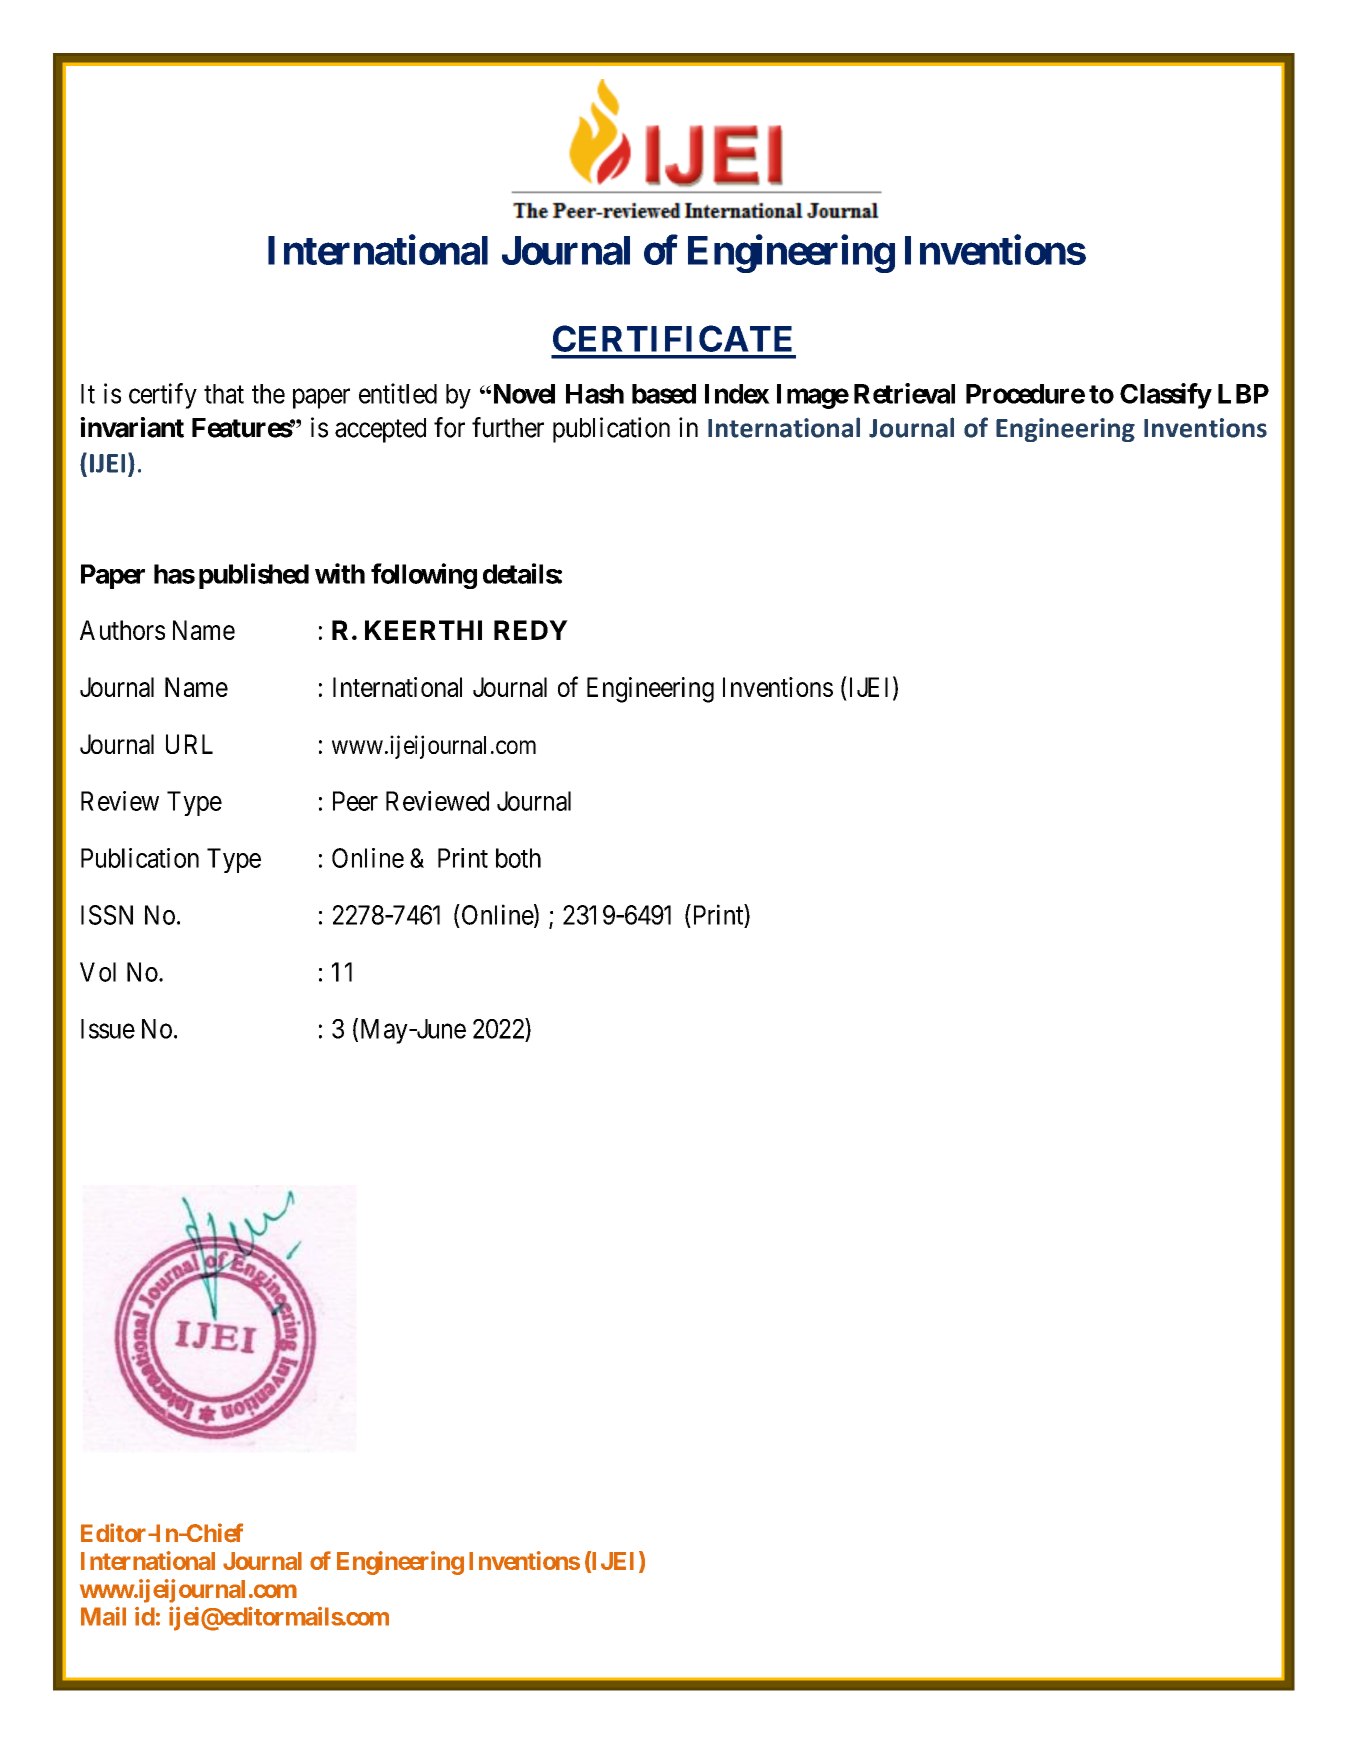 This document has height=1743, width=1347. I want to click on URL, so click(189, 744).
